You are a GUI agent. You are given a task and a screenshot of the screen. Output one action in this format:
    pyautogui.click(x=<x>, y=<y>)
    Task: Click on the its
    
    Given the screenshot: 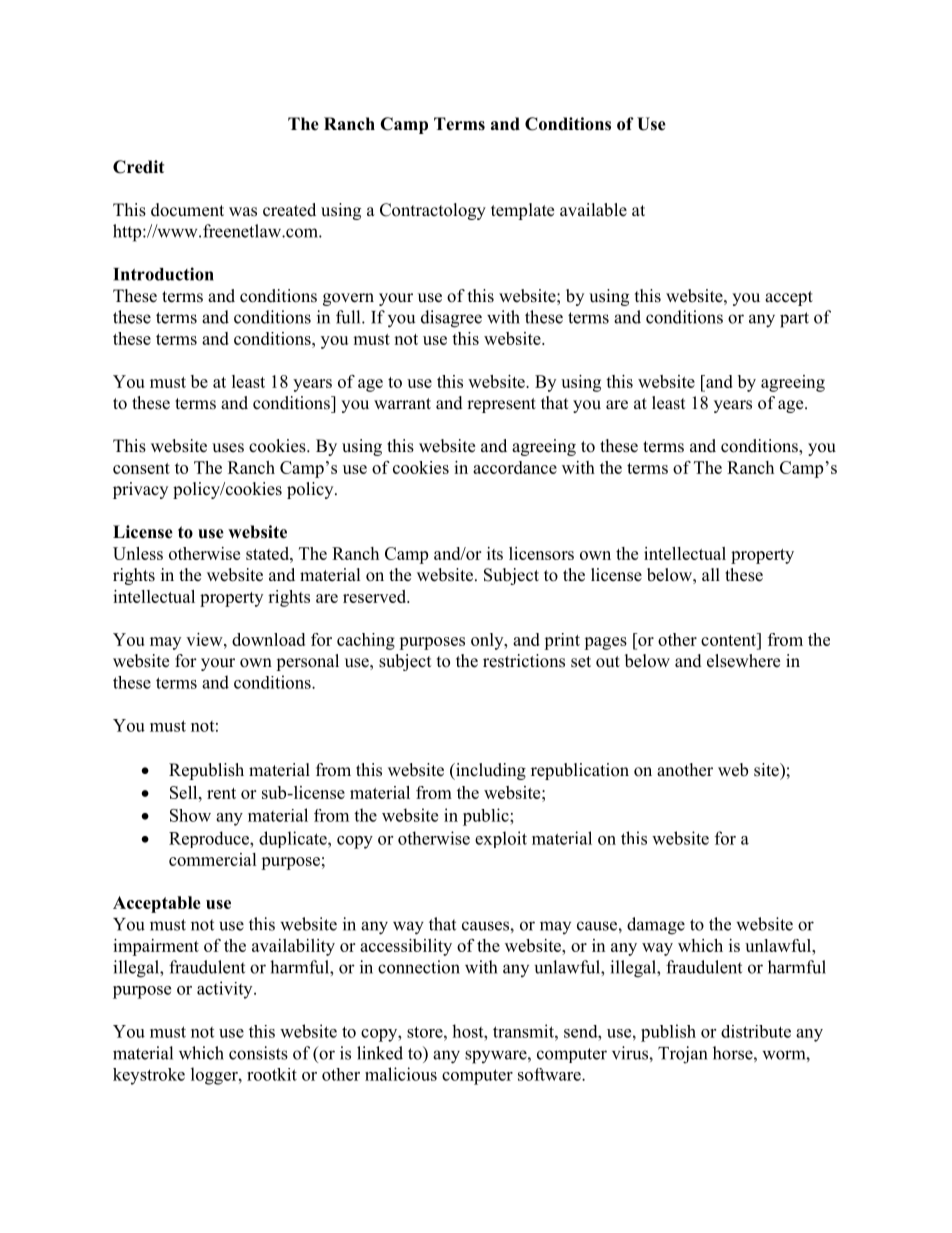 What is the action you would take?
    pyautogui.click(x=495, y=553)
